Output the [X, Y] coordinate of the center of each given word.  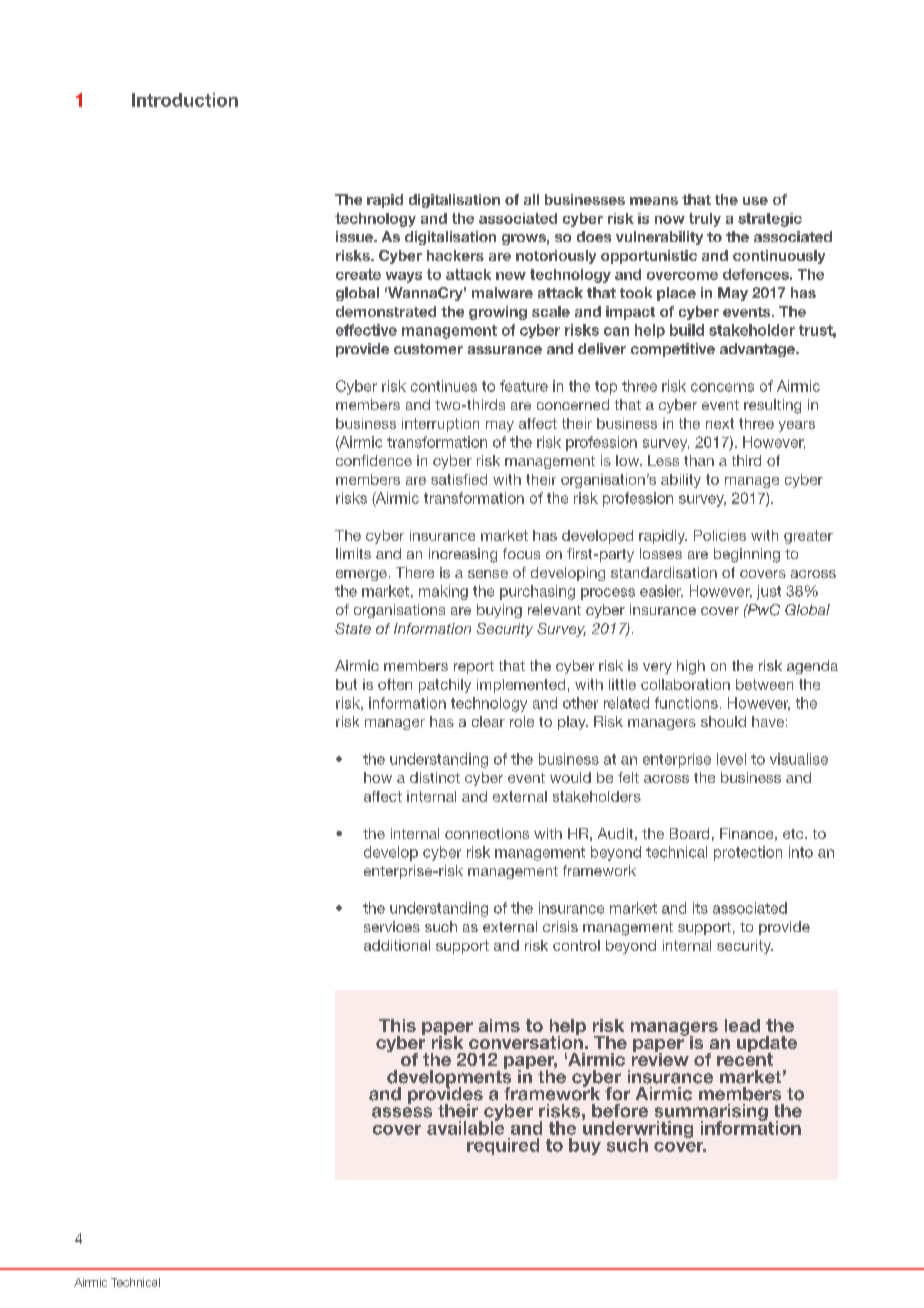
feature [524, 386]
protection [748, 853]
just [769, 592]
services [392, 926]
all [531, 199]
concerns [722, 387]
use [755, 201]
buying [499, 611]
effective [366, 330]
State [353, 628]
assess [402, 1112]
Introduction [185, 100]
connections [487, 833]
